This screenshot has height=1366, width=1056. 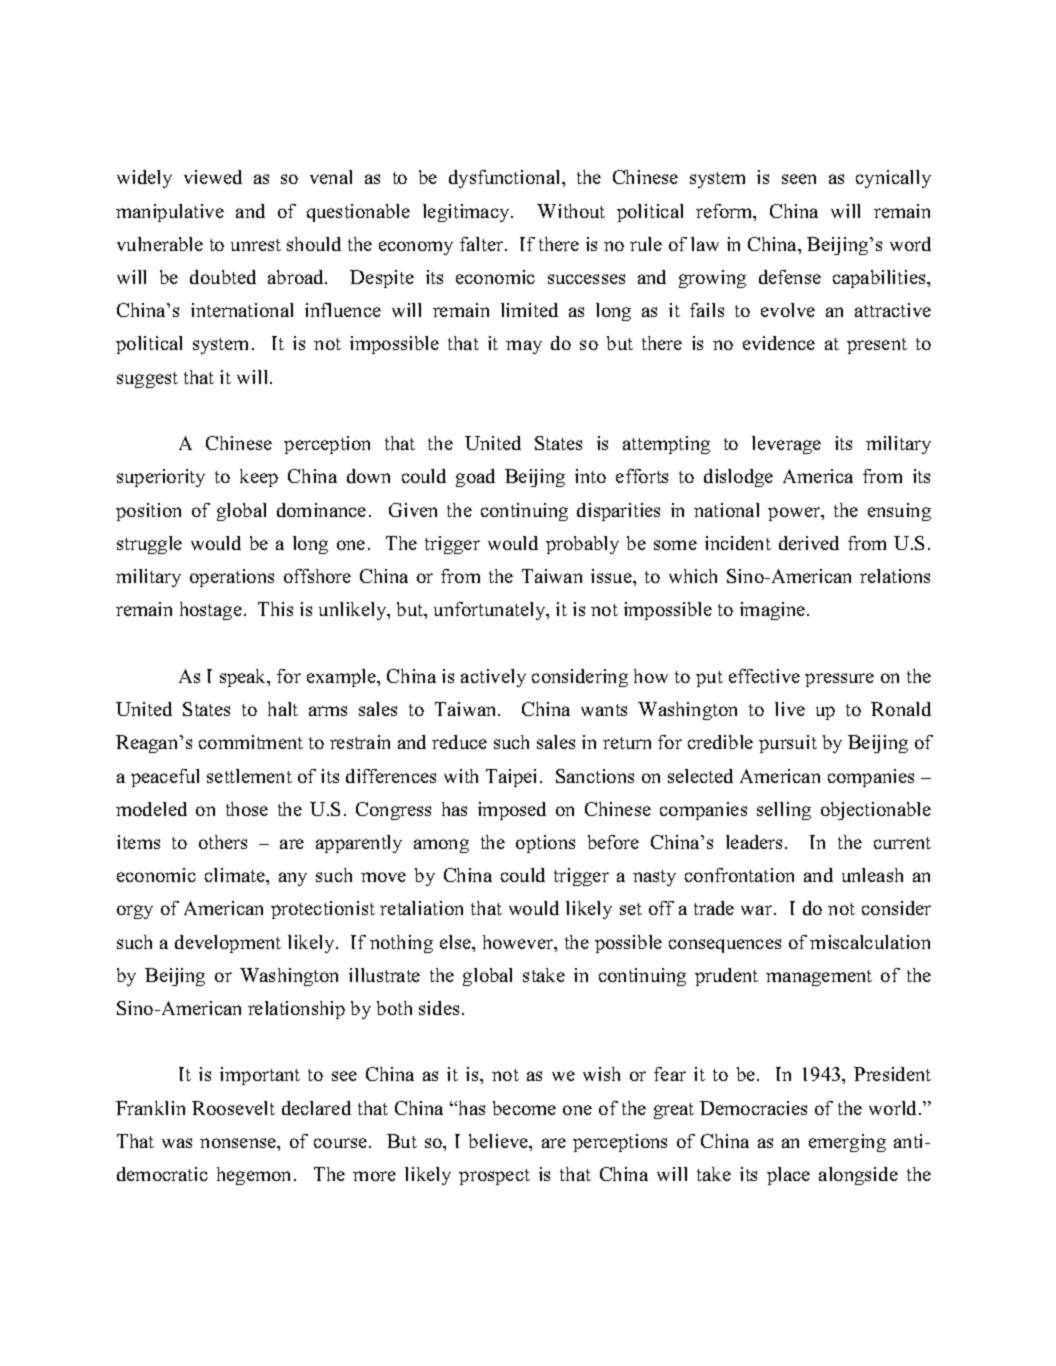 What do you see at coordinates (786, 445) in the screenshot?
I see `leverage` at bounding box center [786, 445].
